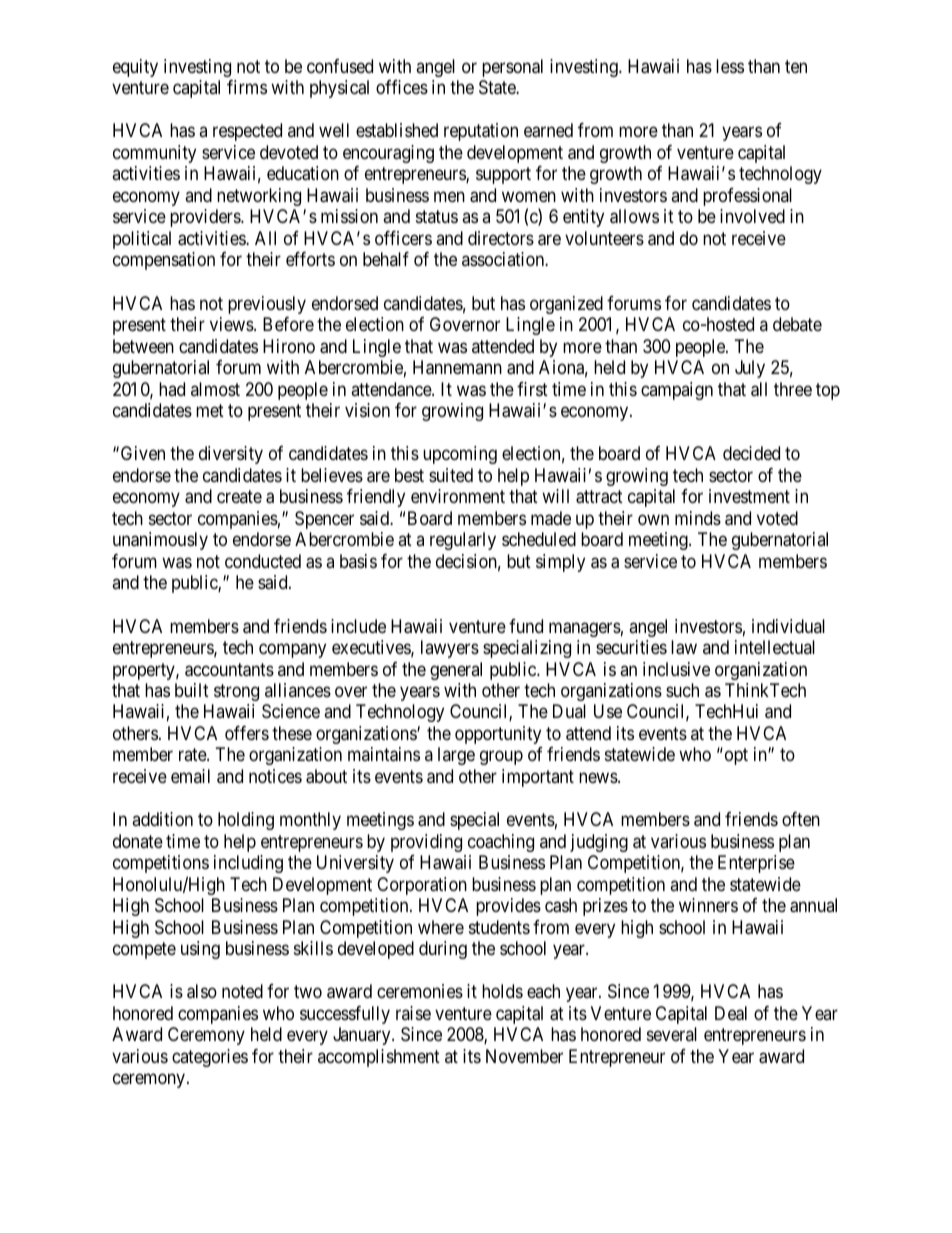  What do you see at coordinates (698, 518) in the screenshot?
I see `minds` at bounding box center [698, 518].
